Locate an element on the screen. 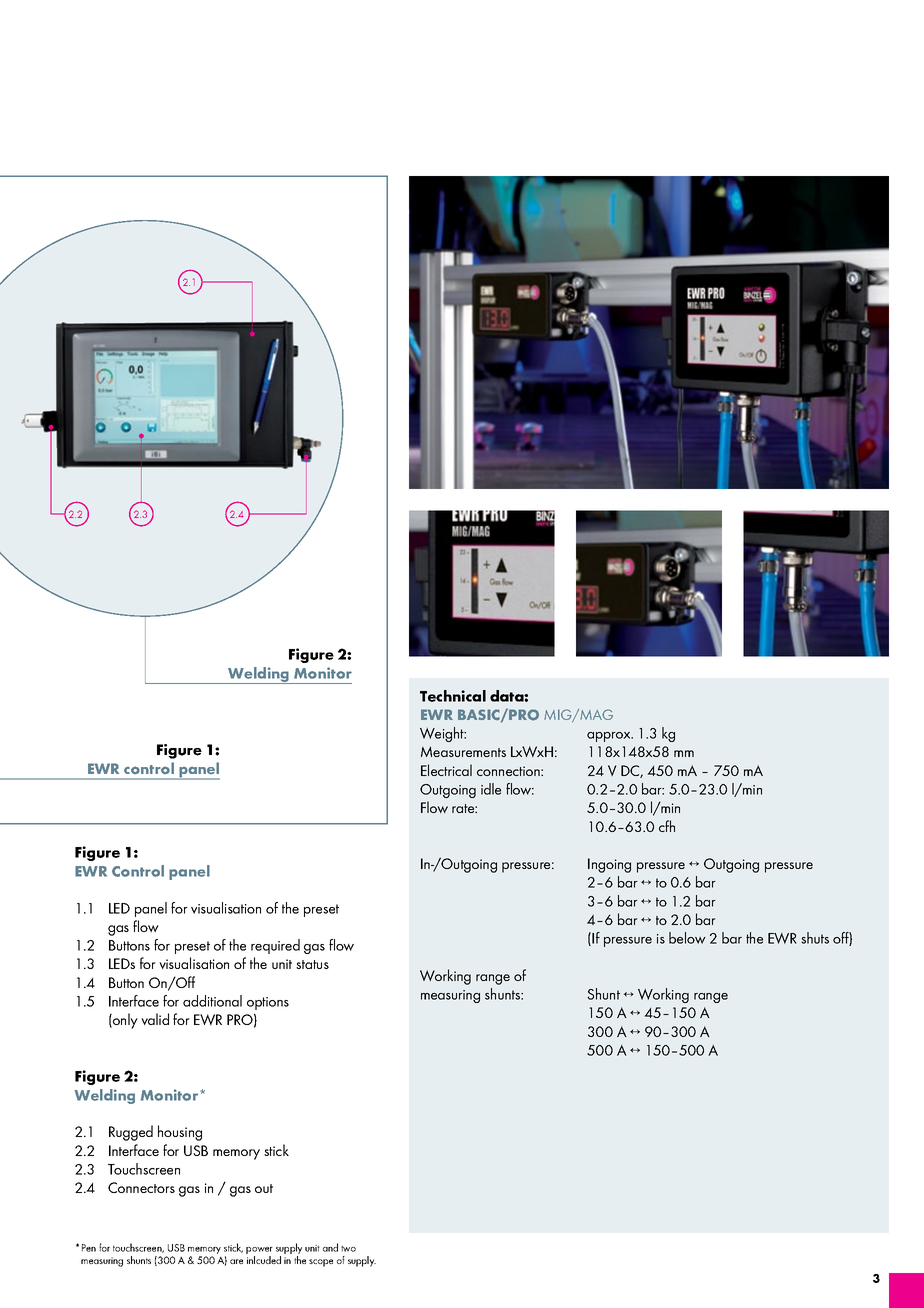 This screenshot has width=924, height=1308. Measurements is located at coordinates (463, 751).
